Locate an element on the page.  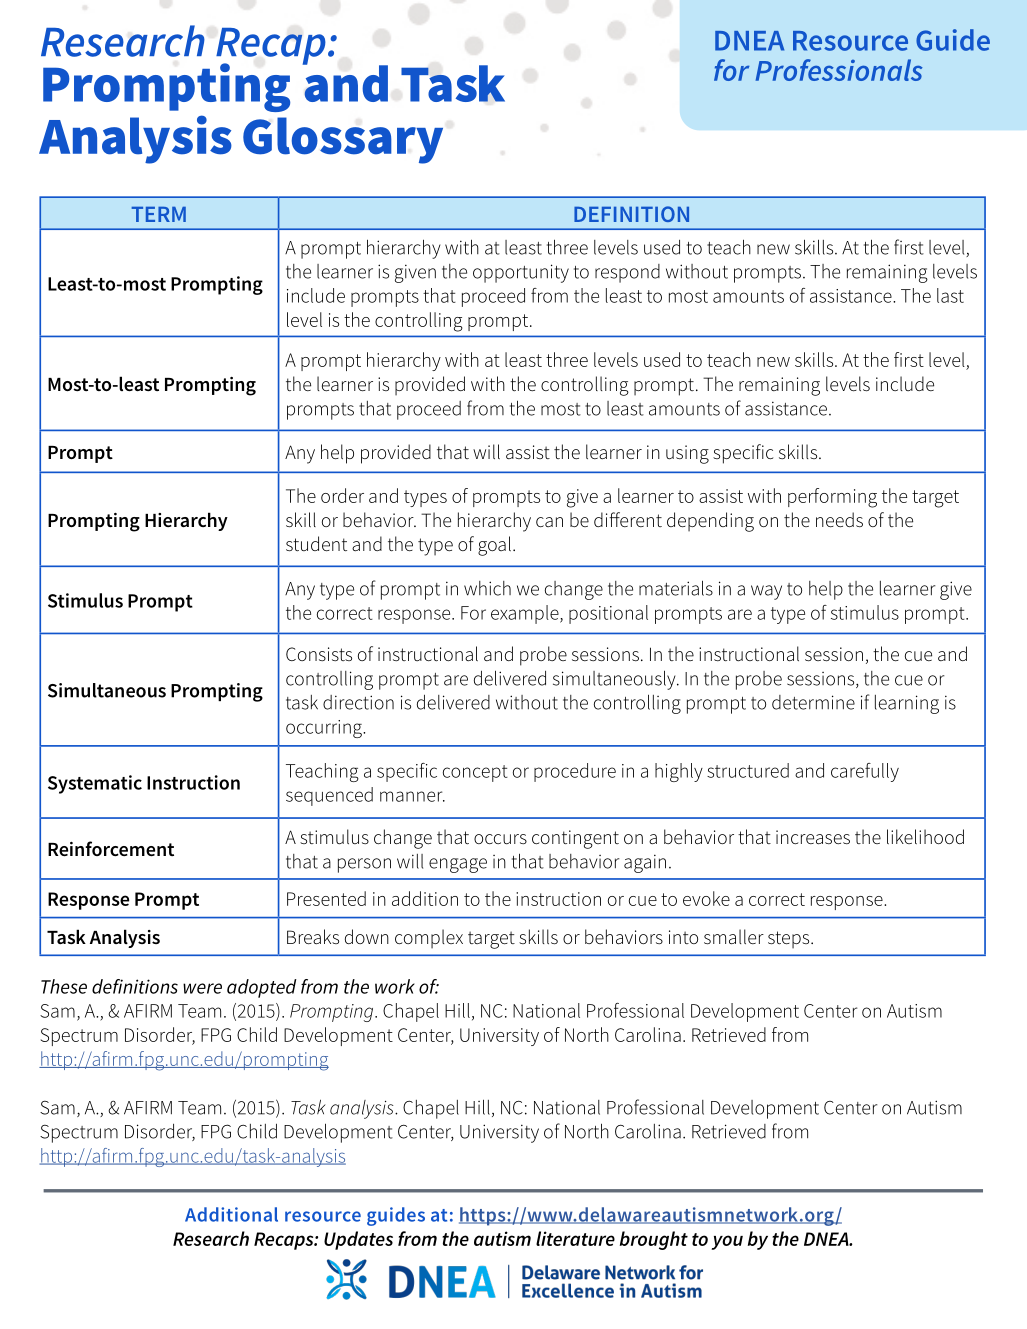
example is located at coordinates (526, 614).
